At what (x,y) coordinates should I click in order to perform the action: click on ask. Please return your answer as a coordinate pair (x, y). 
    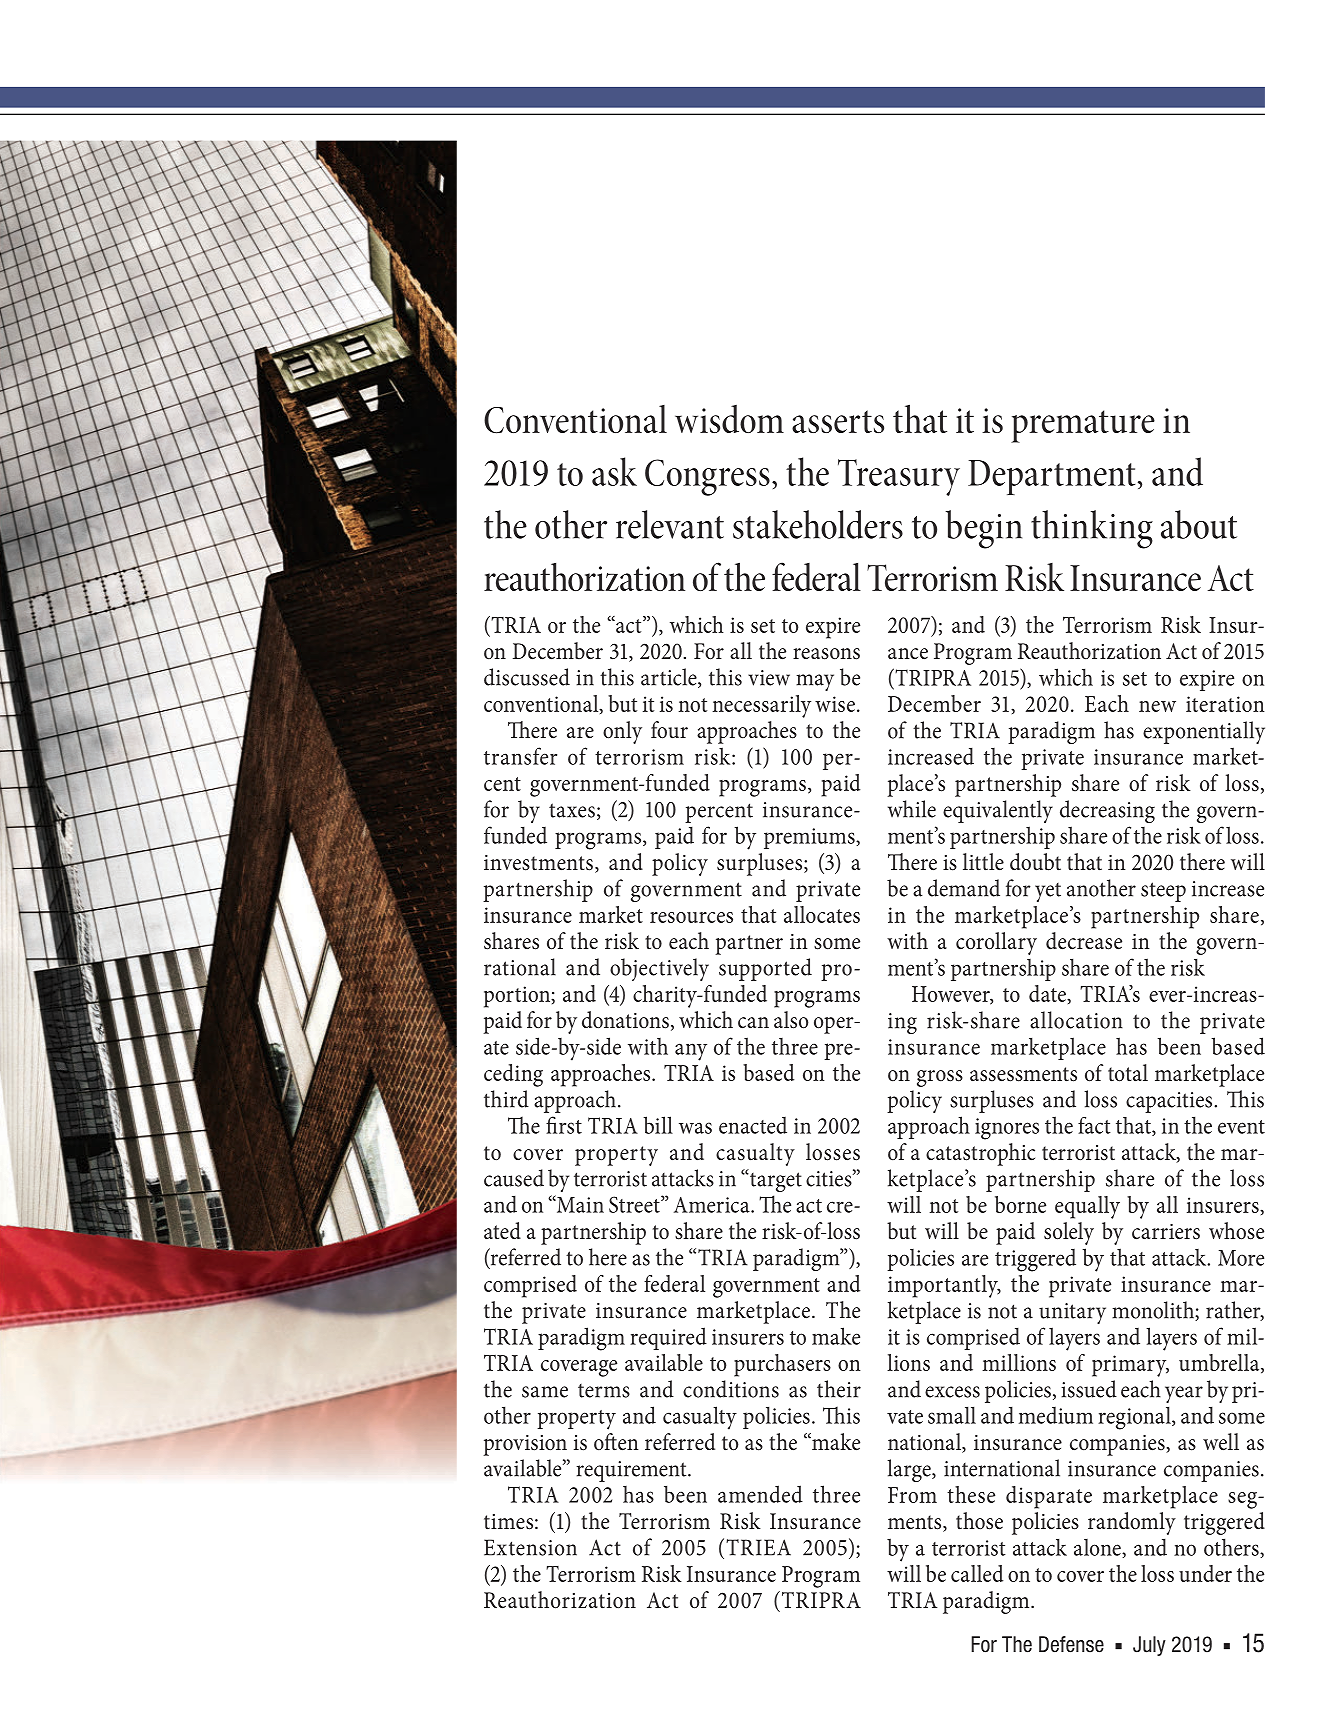
    Looking at the image, I should click on (614, 471).
